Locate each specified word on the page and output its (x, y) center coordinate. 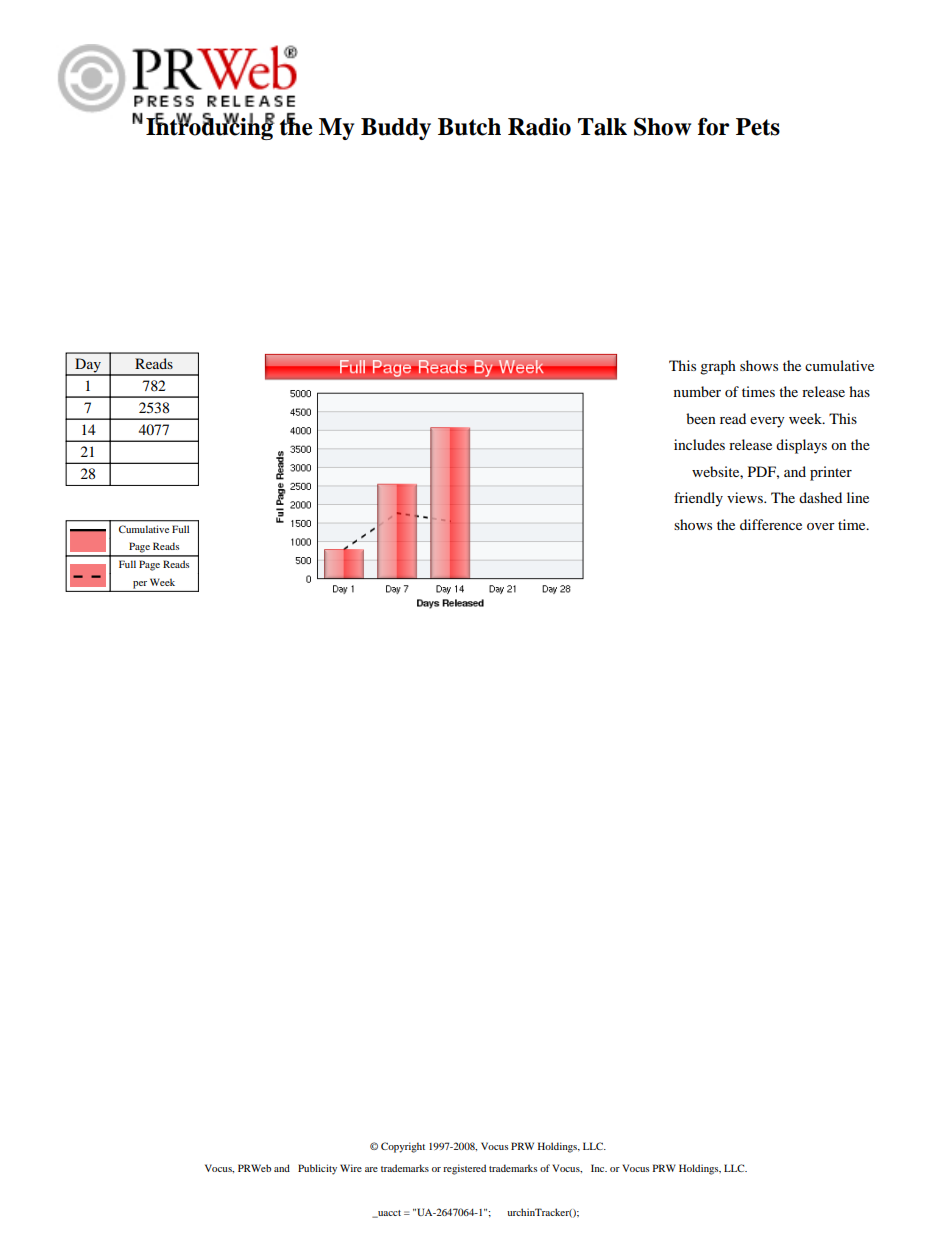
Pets (758, 127)
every (767, 422)
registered (464, 1169)
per (140, 585)
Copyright (403, 1147)
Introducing (210, 128)
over (821, 526)
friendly (698, 499)
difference (771, 524)
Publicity (317, 1169)
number (697, 391)
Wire (351, 1168)
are (371, 1169)
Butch (469, 127)
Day (88, 366)
